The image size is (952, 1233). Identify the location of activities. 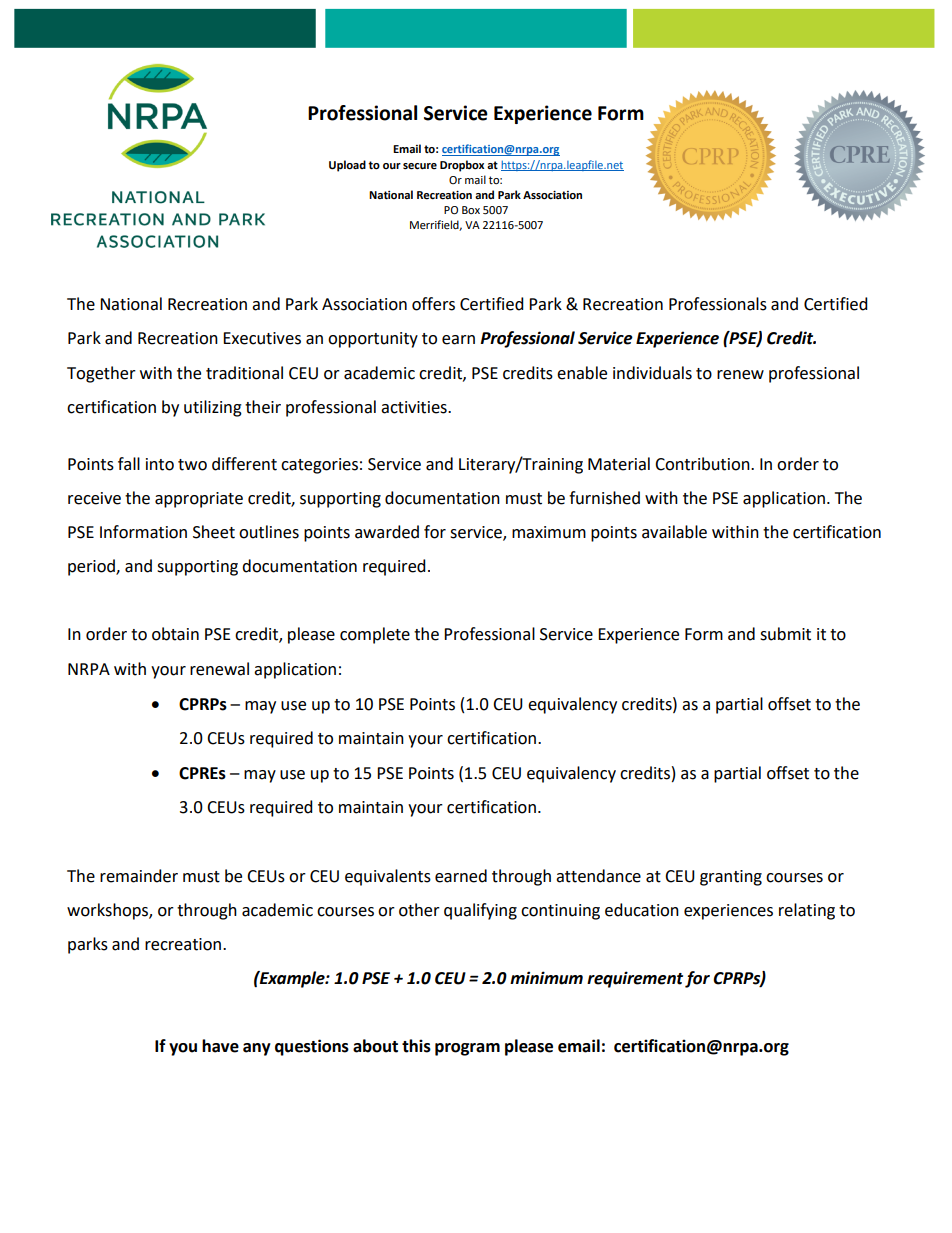
(415, 407).
